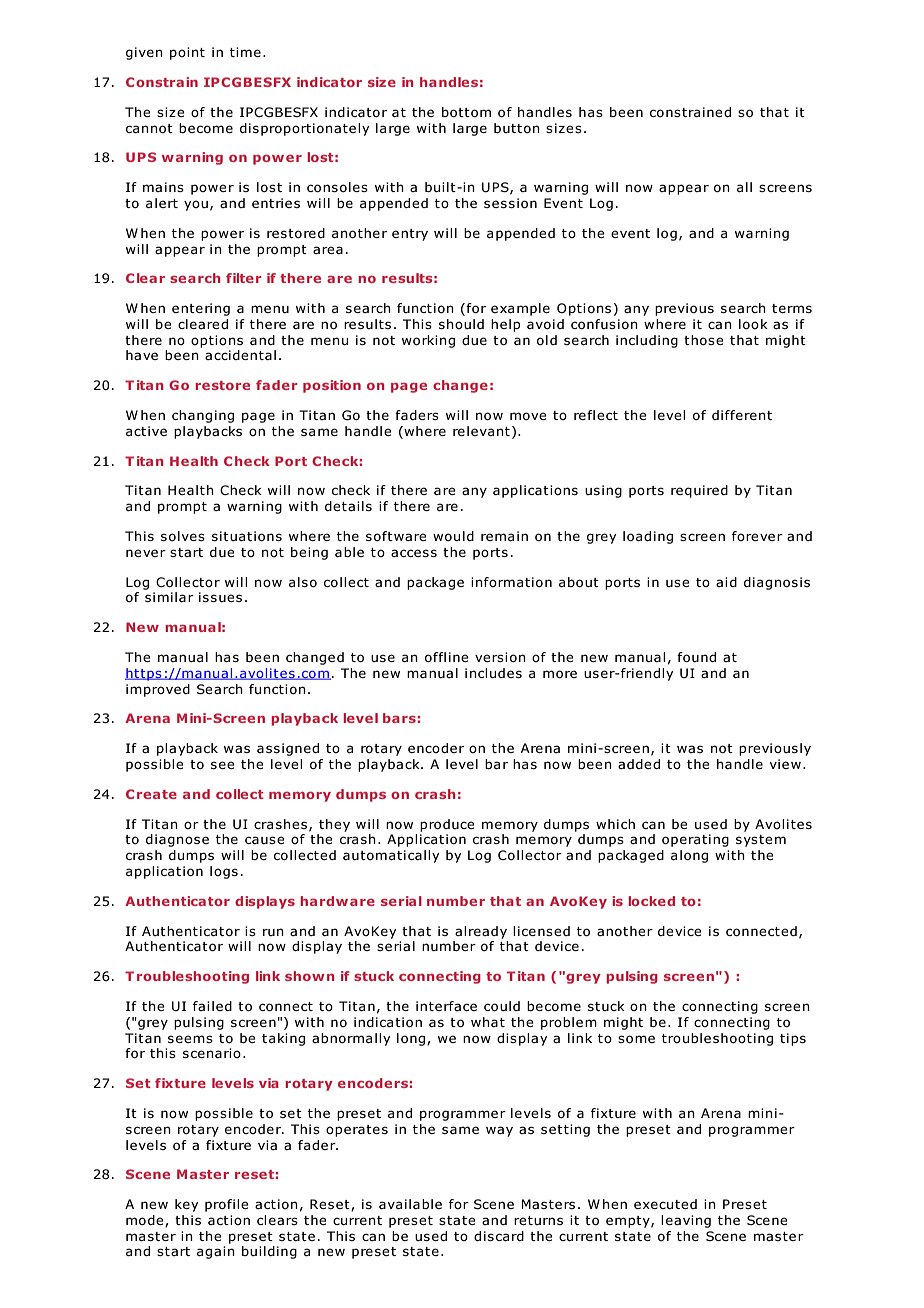  Describe the element at coordinates (510, 203) in the screenshot. I see `session` at that location.
